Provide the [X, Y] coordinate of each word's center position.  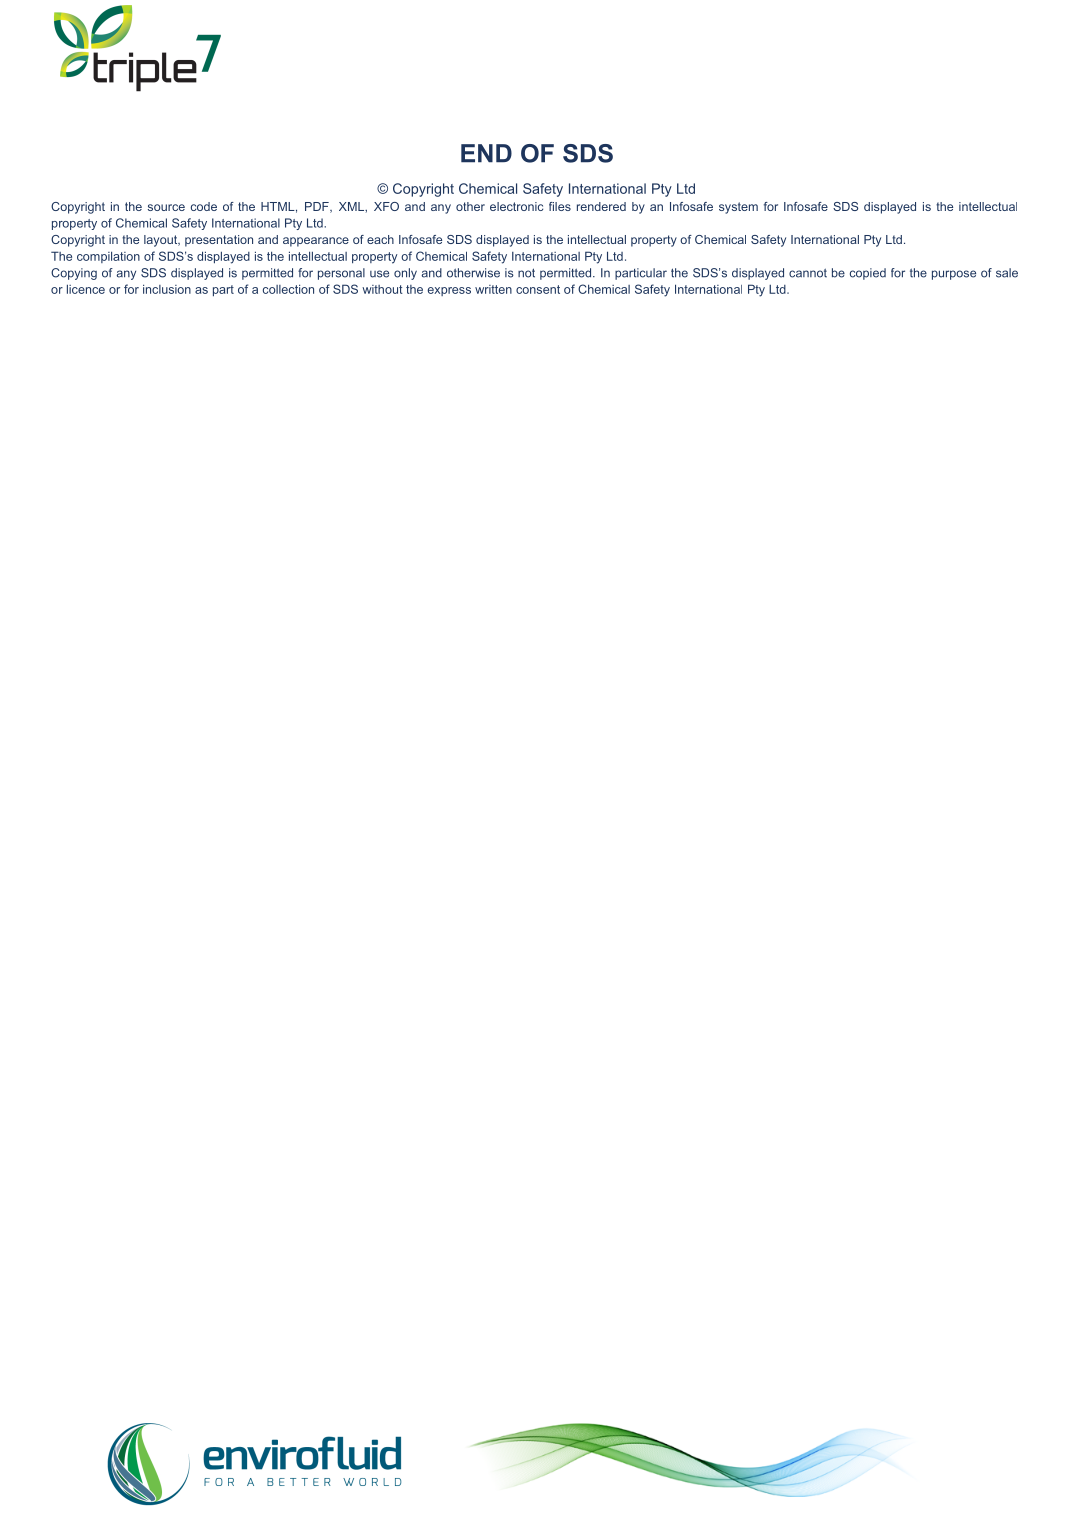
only [405, 274]
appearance [316, 242]
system [738, 208]
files [560, 206]
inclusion [167, 289]
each [380, 239]
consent [538, 289]
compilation [108, 257]
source [166, 207]
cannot [808, 273]
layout [162, 241]
